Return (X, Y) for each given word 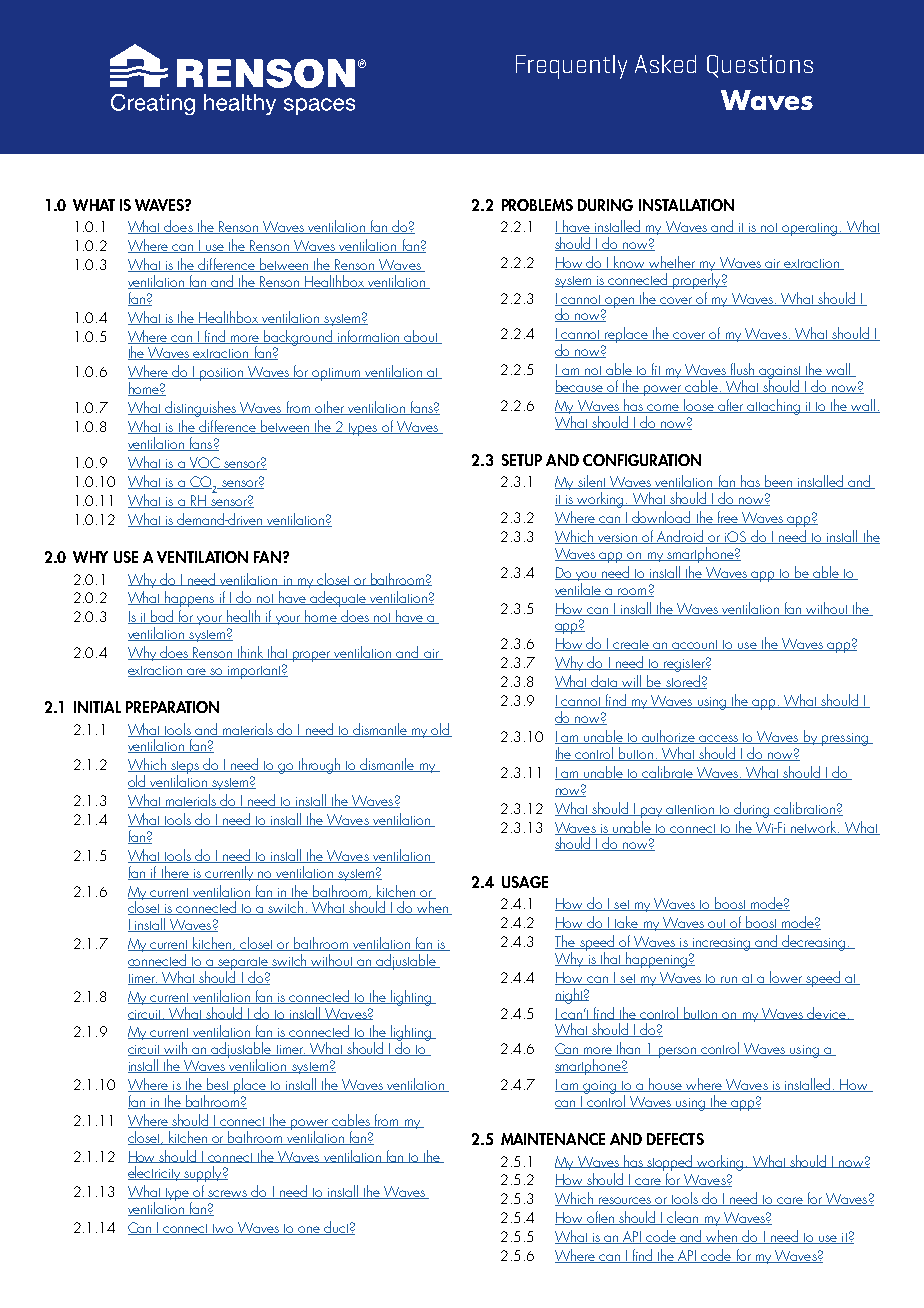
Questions (760, 66)
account (696, 645)
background (298, 339)
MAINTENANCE (553, 1139)
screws (228, 1194)
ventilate (579, 590)
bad (162, 617)
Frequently (571, 67)
